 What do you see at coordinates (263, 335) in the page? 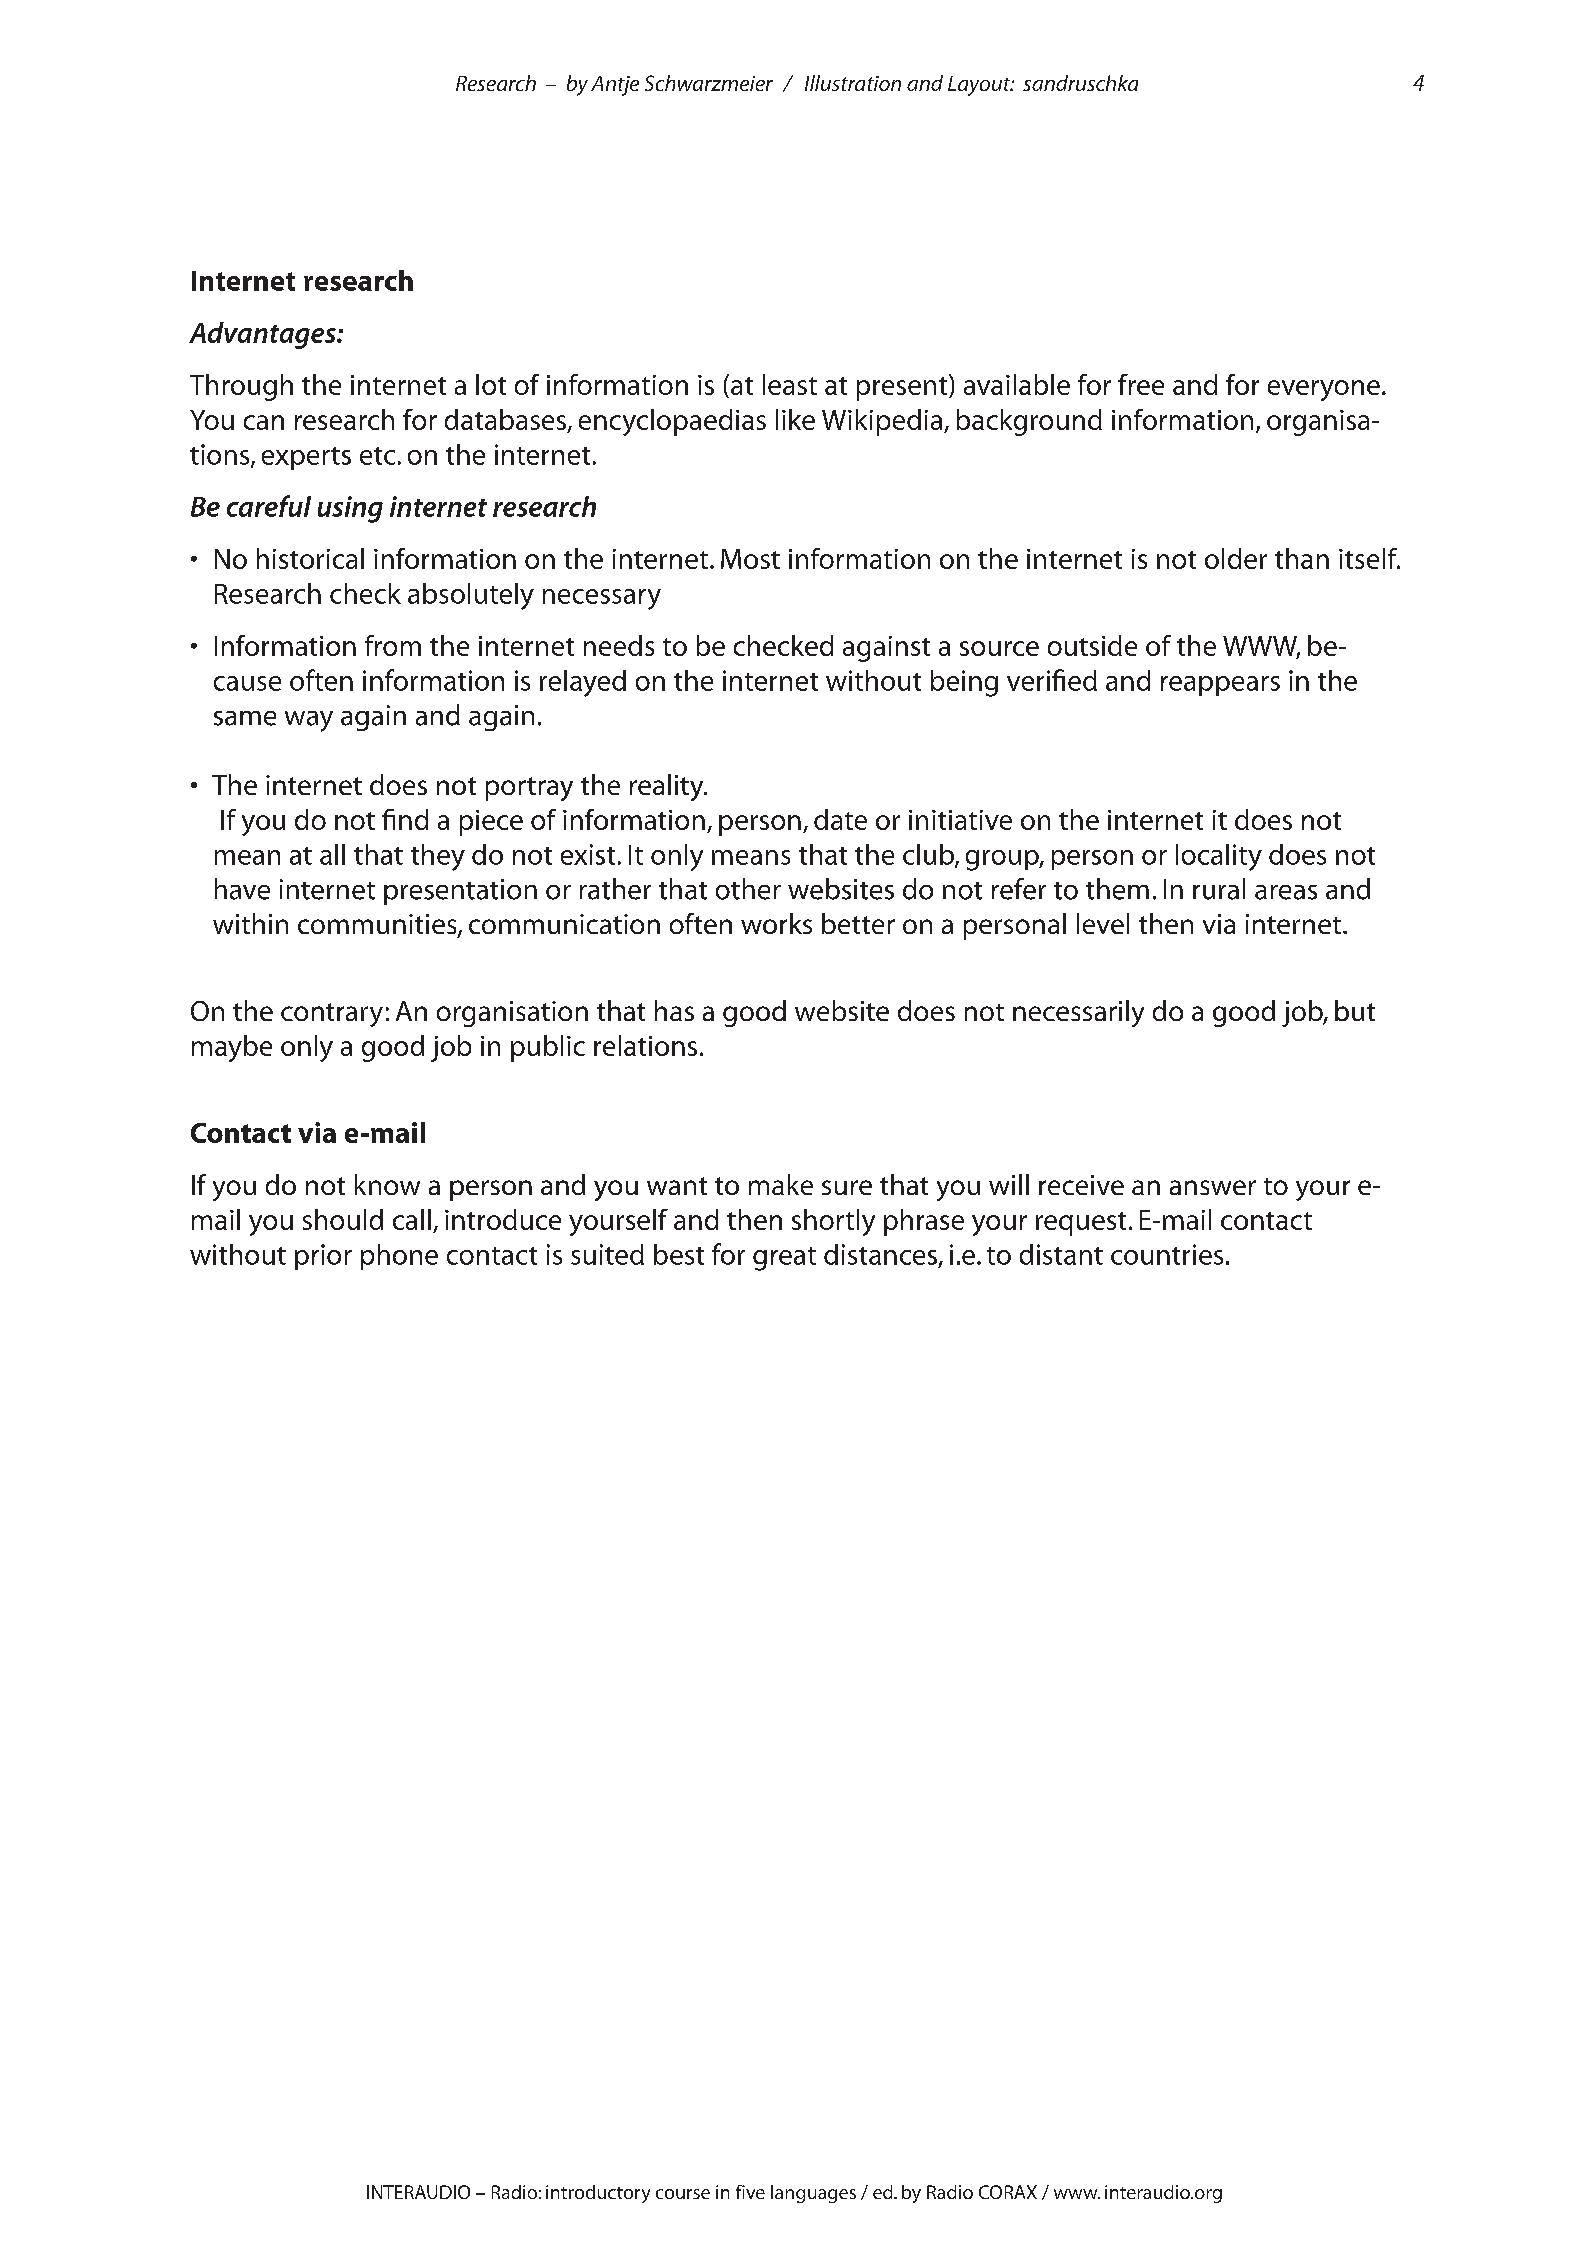
I see `Advantages` at bounding box center [263, 335].
